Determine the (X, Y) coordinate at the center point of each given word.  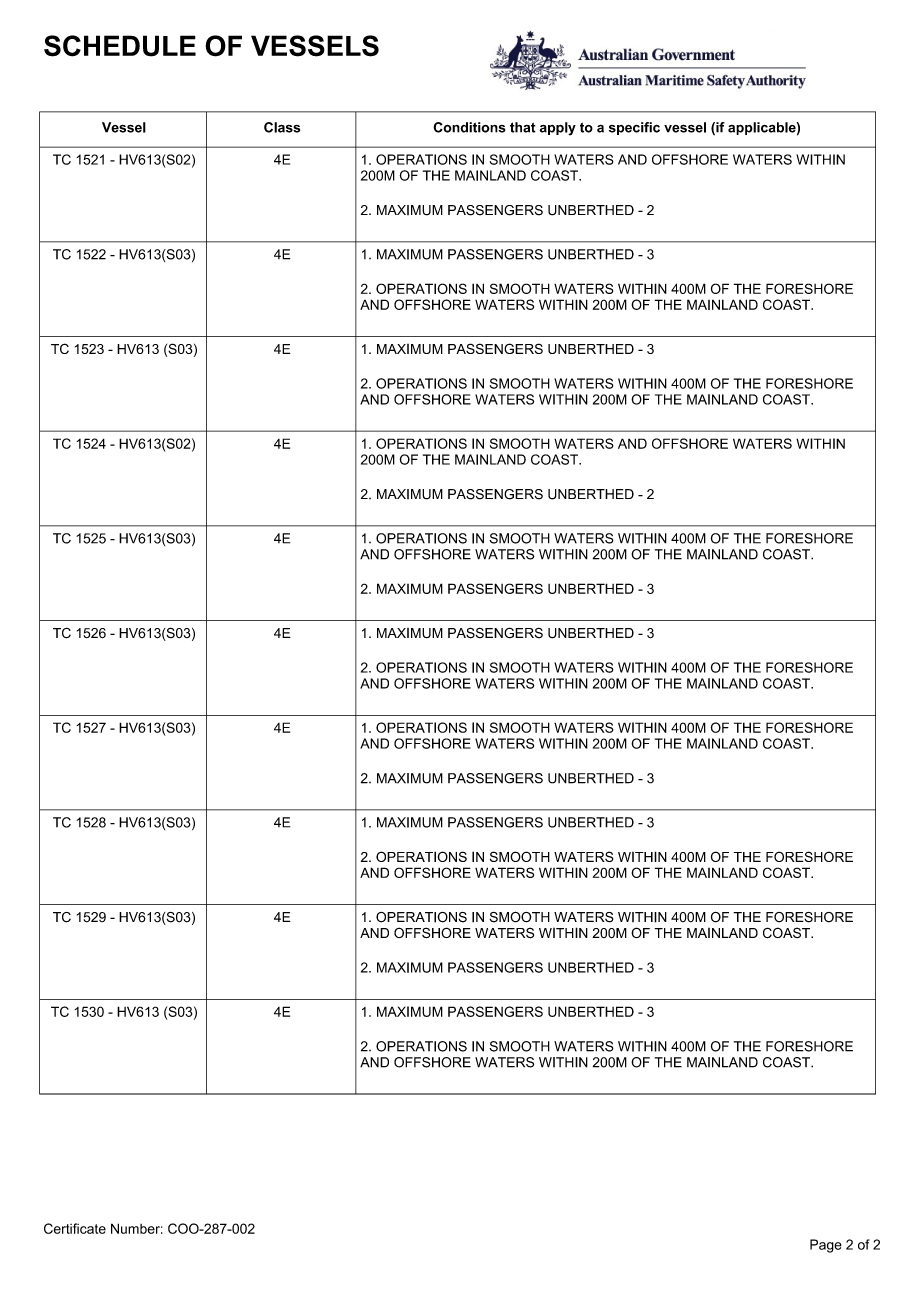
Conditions (469, 127)
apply (558, 129)
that (523, 127)
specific (634, 128)
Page (826, 1246)
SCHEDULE (120, 46)
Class (282, 127)
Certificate (75, 1228)
